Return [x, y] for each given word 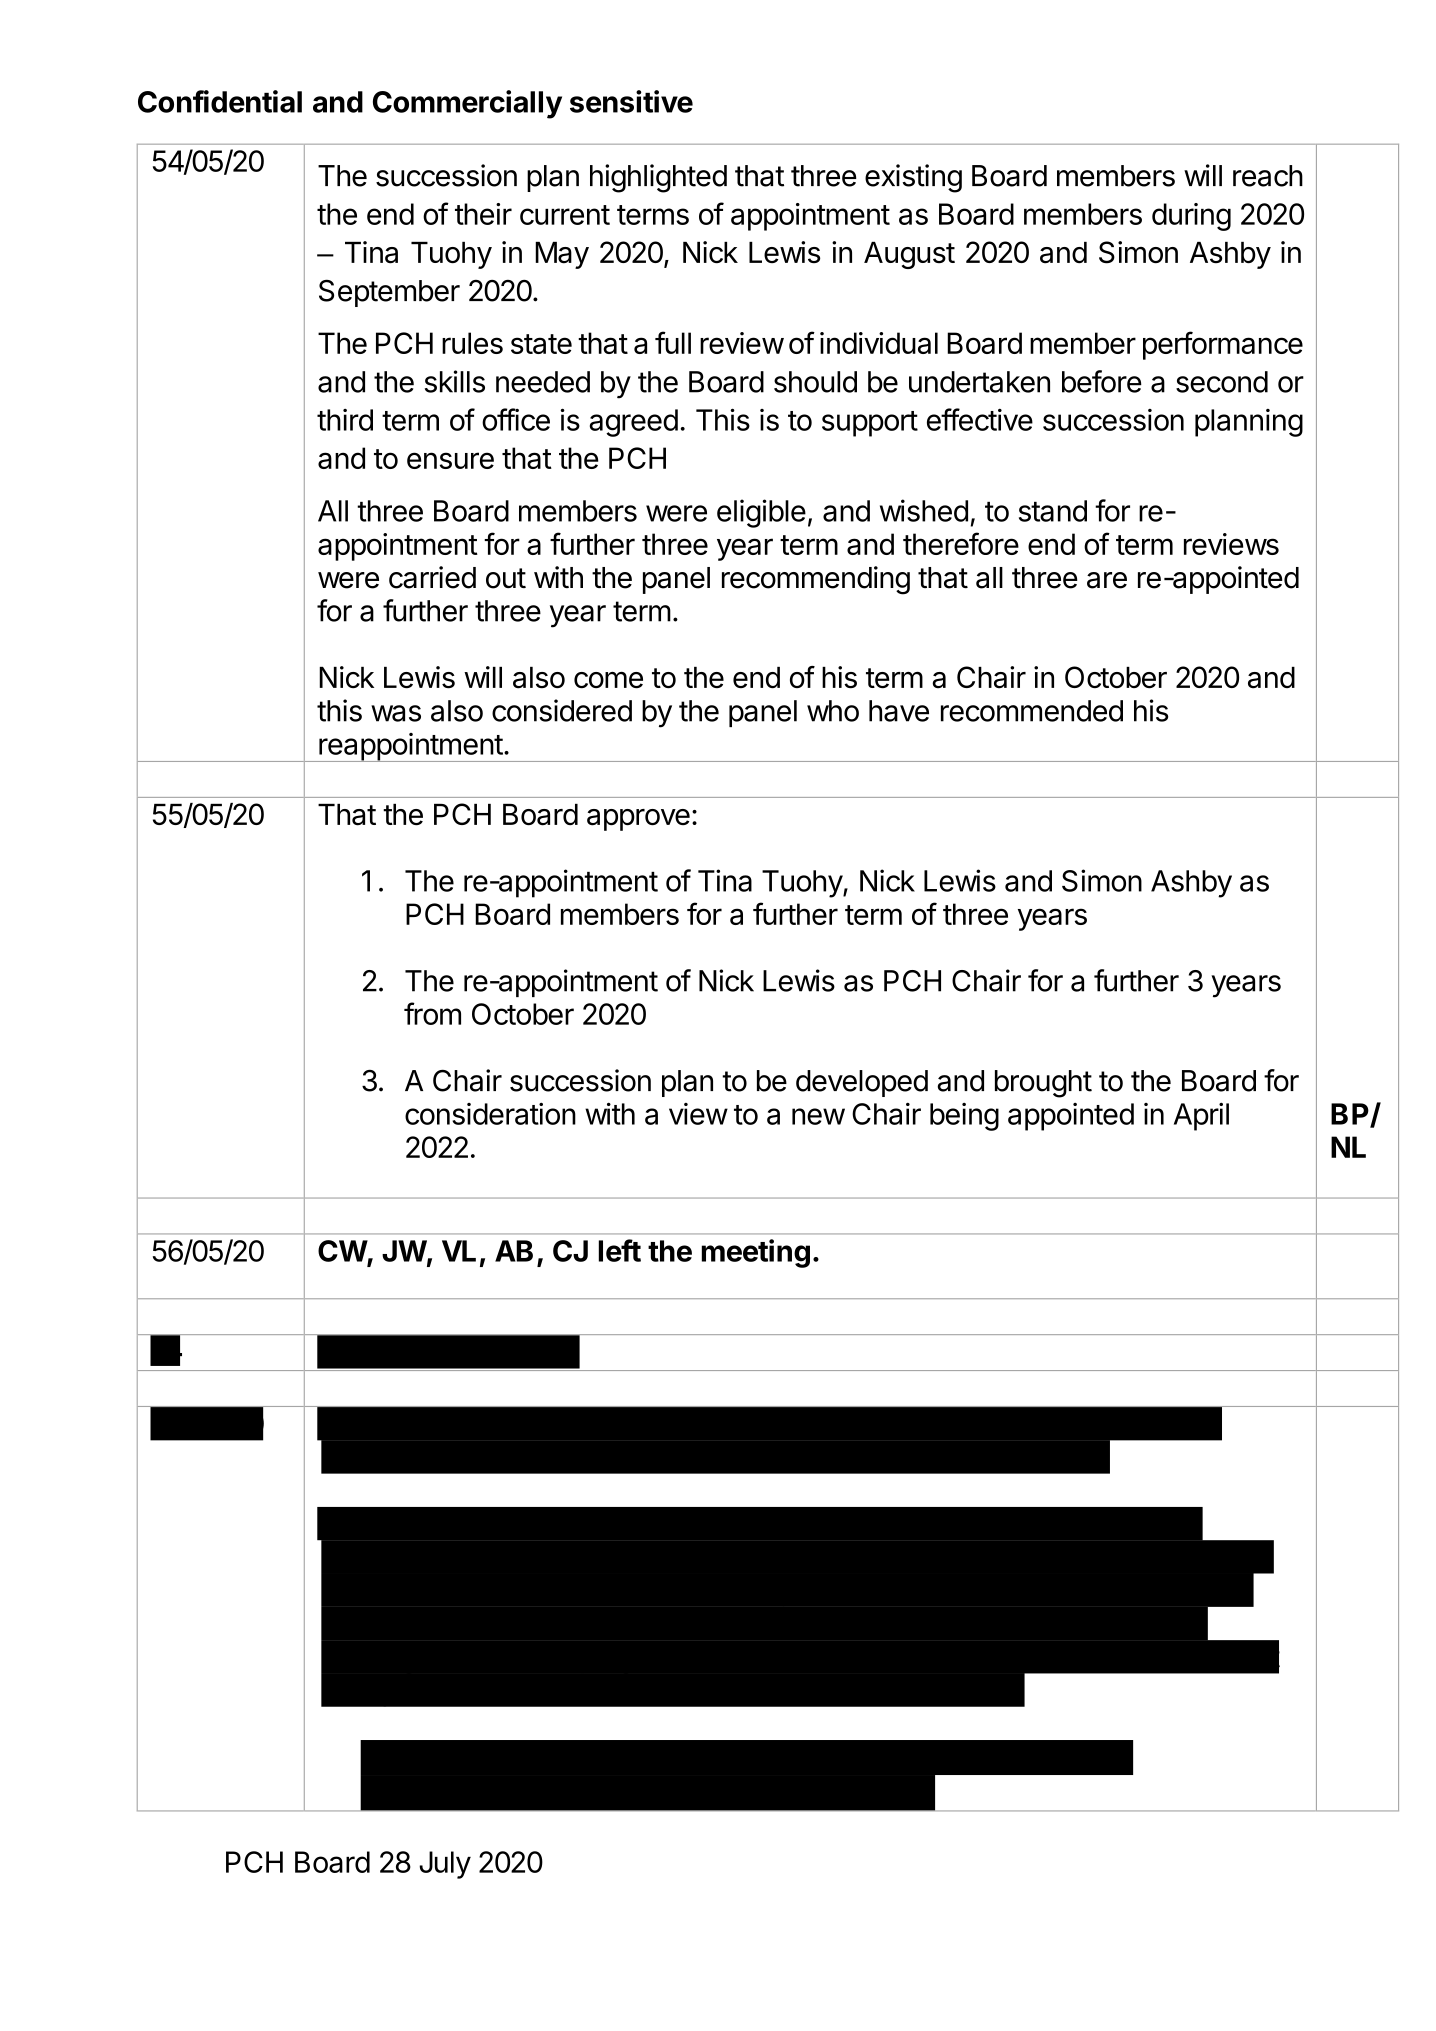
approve [638, 820]
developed [862, 1083]
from [432, 1013]
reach [1268, 176]
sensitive [631, 101]
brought [1043, 1084]
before [1102, 381]
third [345, 420]
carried [432, 577]
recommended [1032, 711]
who [833, 711]
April [1201, 1117]
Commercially [467, 104]
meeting [756, 1253]
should [815, 382]
